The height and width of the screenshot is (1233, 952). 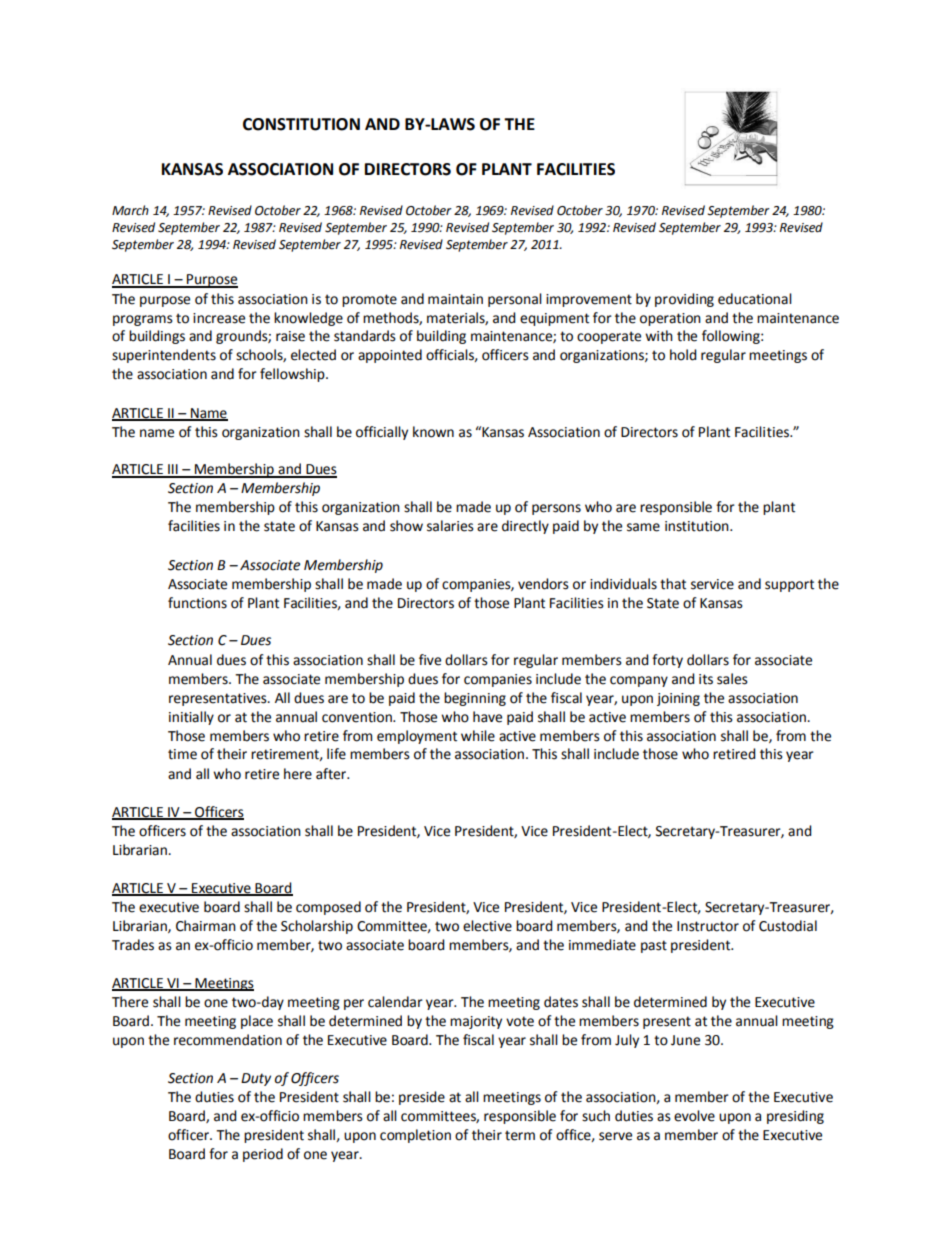 I want to click on Chairman, so click(x=206, y=926).
